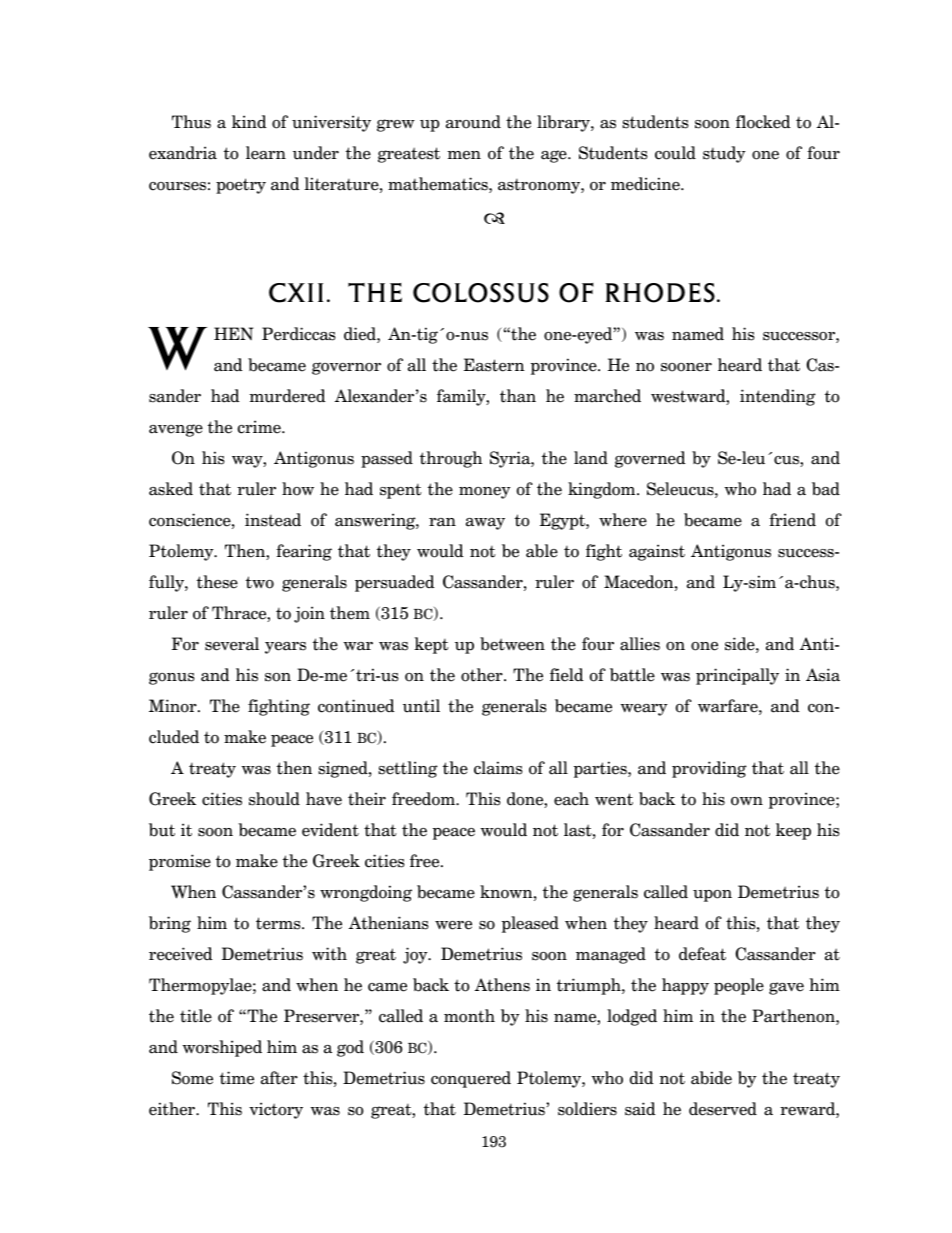 The width and height of the page is (952, 1233). What do you see at coordinates (266, 153) in the page?
I see `learn` at bounding box center [266, 153].
